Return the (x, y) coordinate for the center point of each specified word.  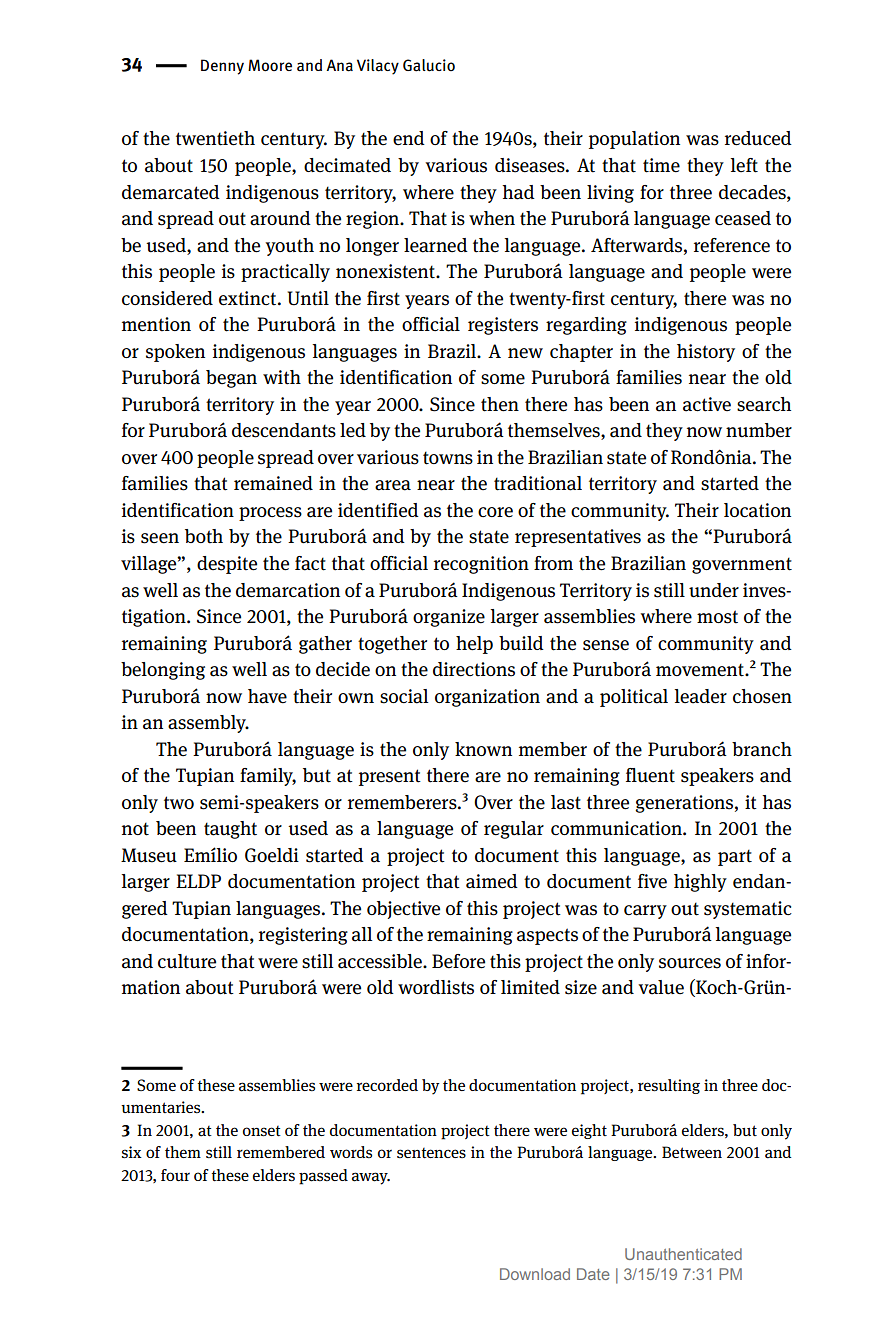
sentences (431, 1153)
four (175, 1175)
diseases (531, 165)
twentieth (215, 138)
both (204, 536)
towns (448, 458)
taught (230, 830)
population (634, 140)
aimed (492, 881)
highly (700, 883)
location (757, 510)
